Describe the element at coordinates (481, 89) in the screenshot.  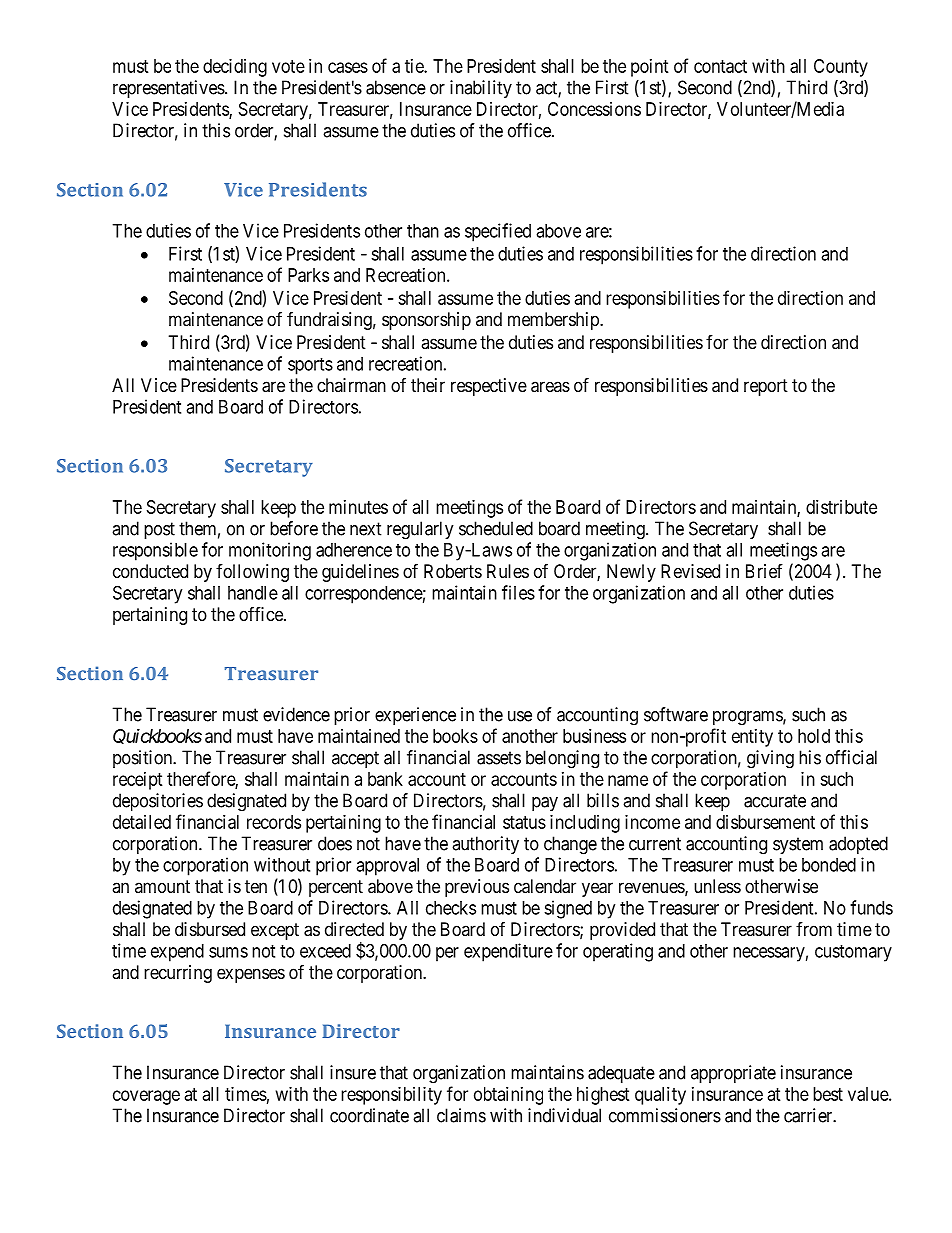
I see `inability` at that location.
